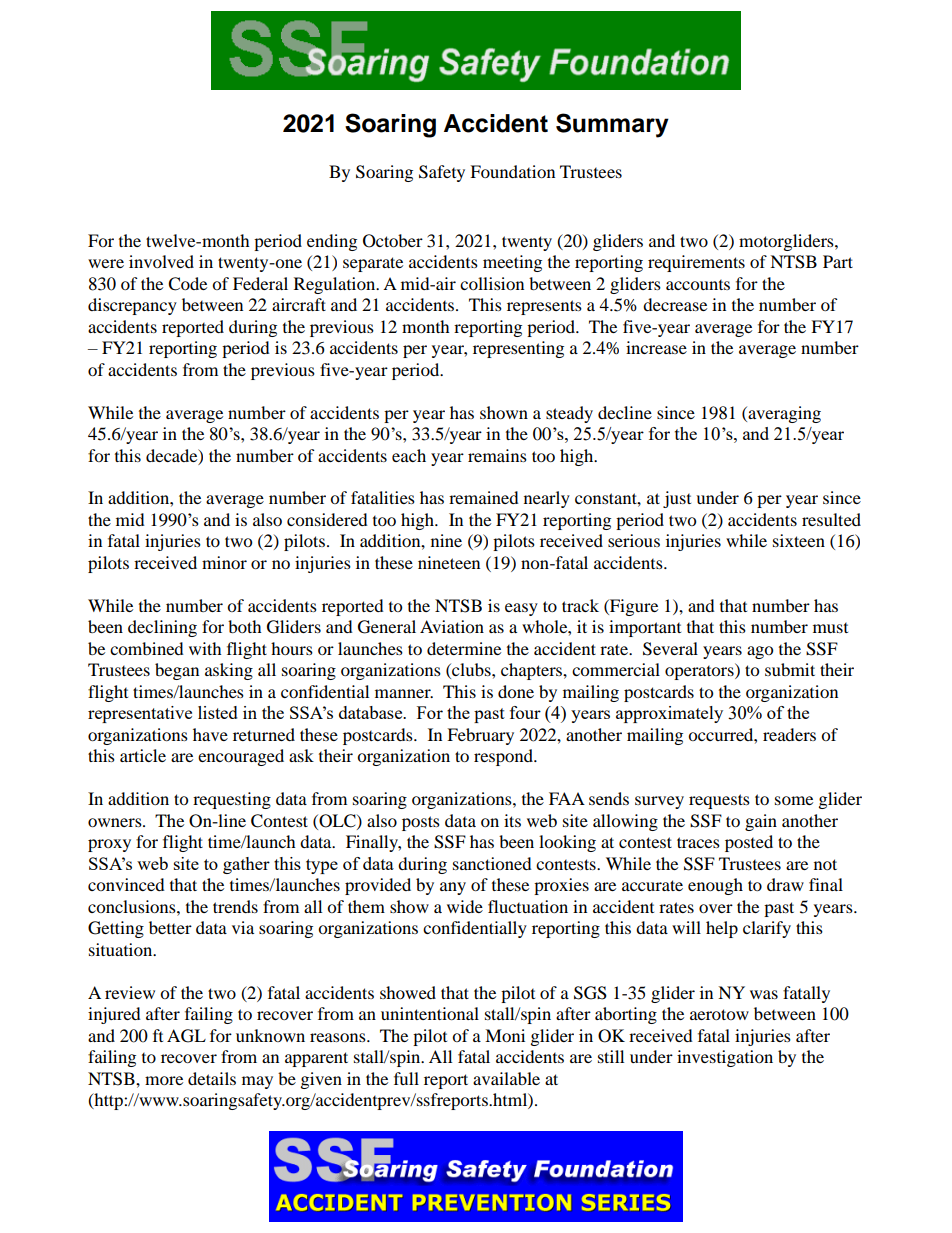  What do you see at coordinates (512, 171) in the screenshot?
I see `Foundation` at bounding box center [512, 171].
